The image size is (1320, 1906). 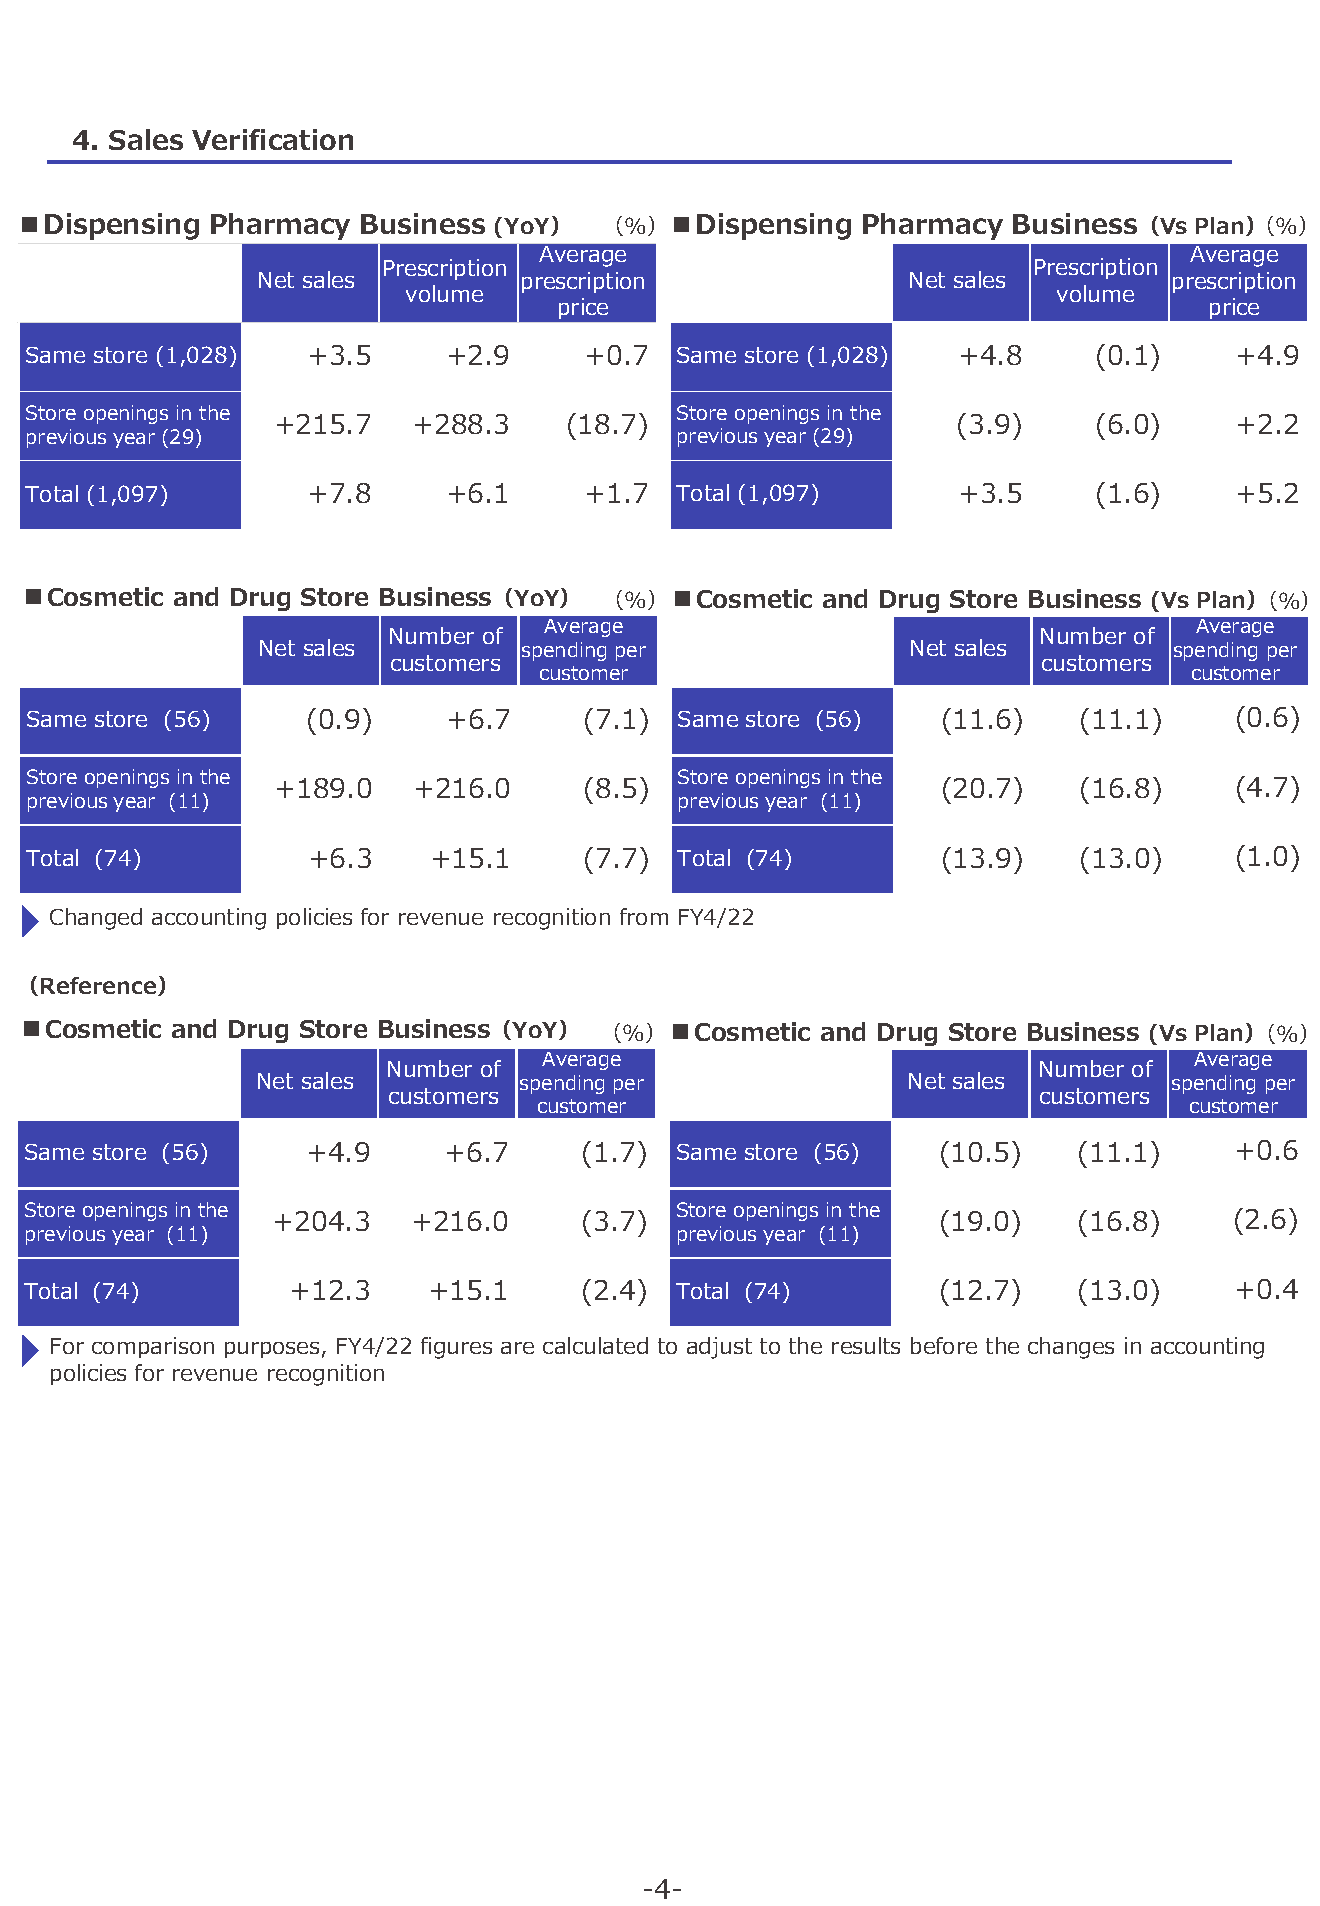 I want to click on purposes, so click(x=272, y=1350).
